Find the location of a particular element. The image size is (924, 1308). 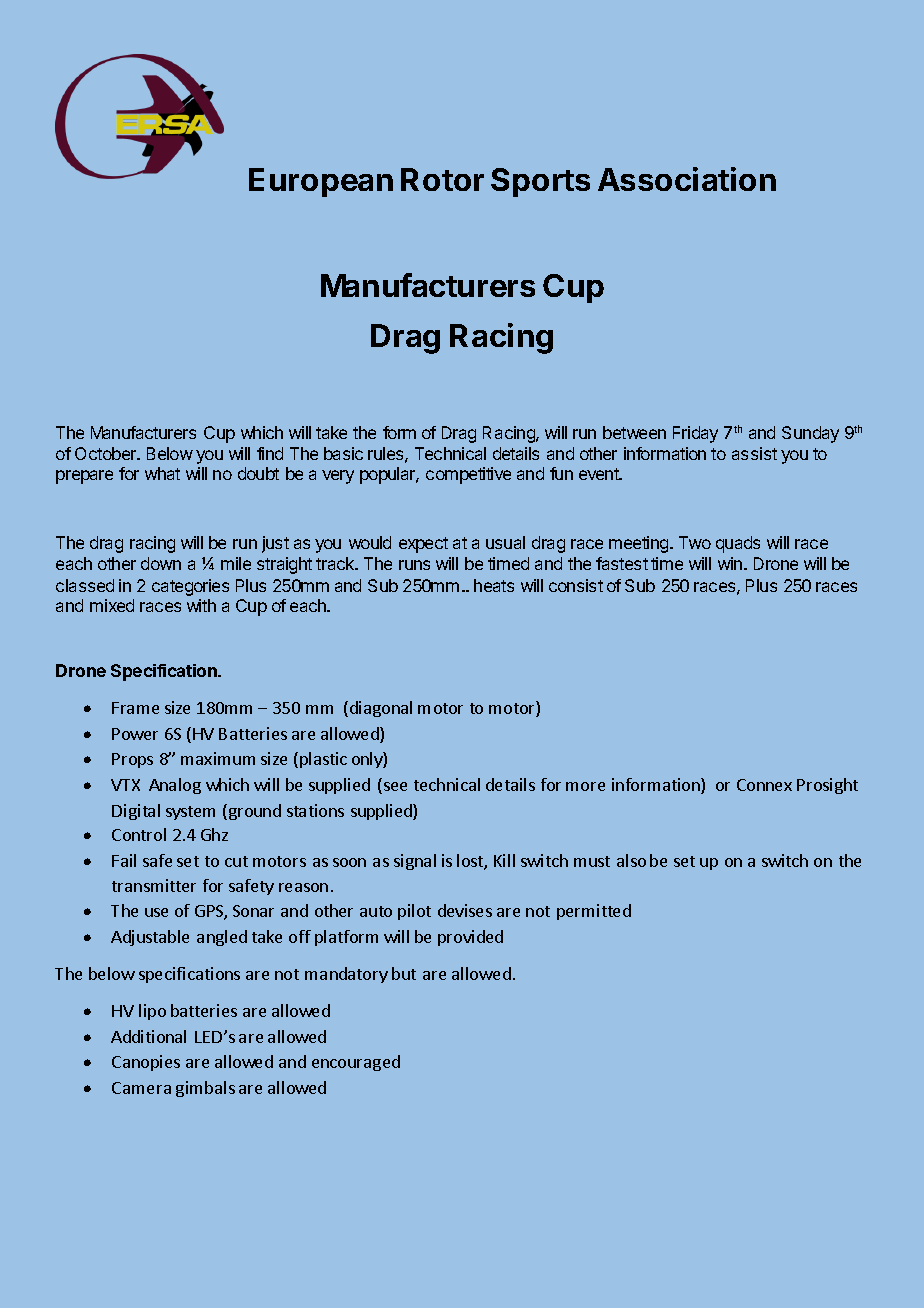

European is located at coordinates (321, 182).
